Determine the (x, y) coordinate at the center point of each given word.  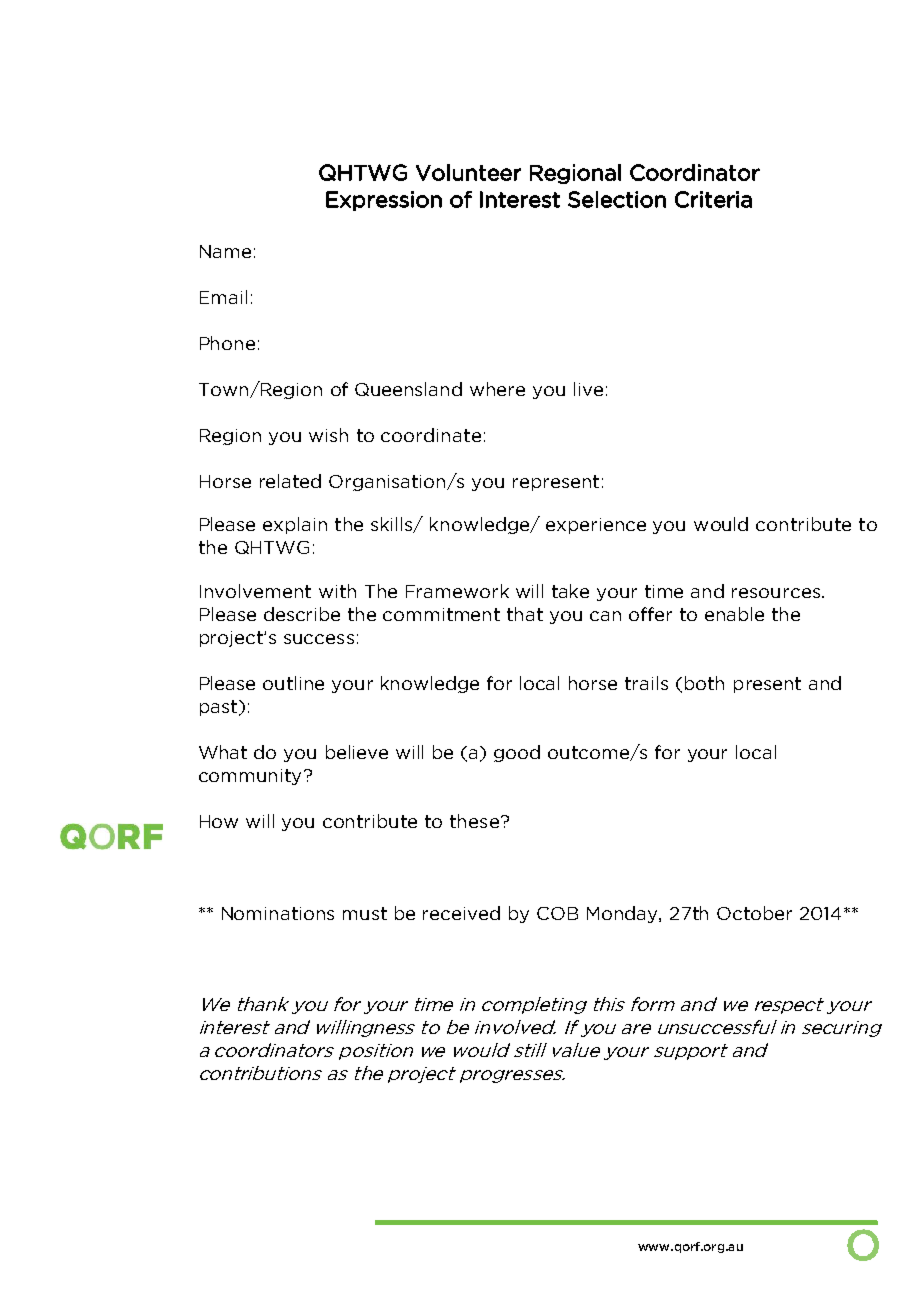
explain (295, 525)
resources (777, 593)
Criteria (713, 199)
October (754, 913)
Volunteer (468, 172)
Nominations (278, 913)
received (461, 913)
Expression (384, 201)
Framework (457, 591)
